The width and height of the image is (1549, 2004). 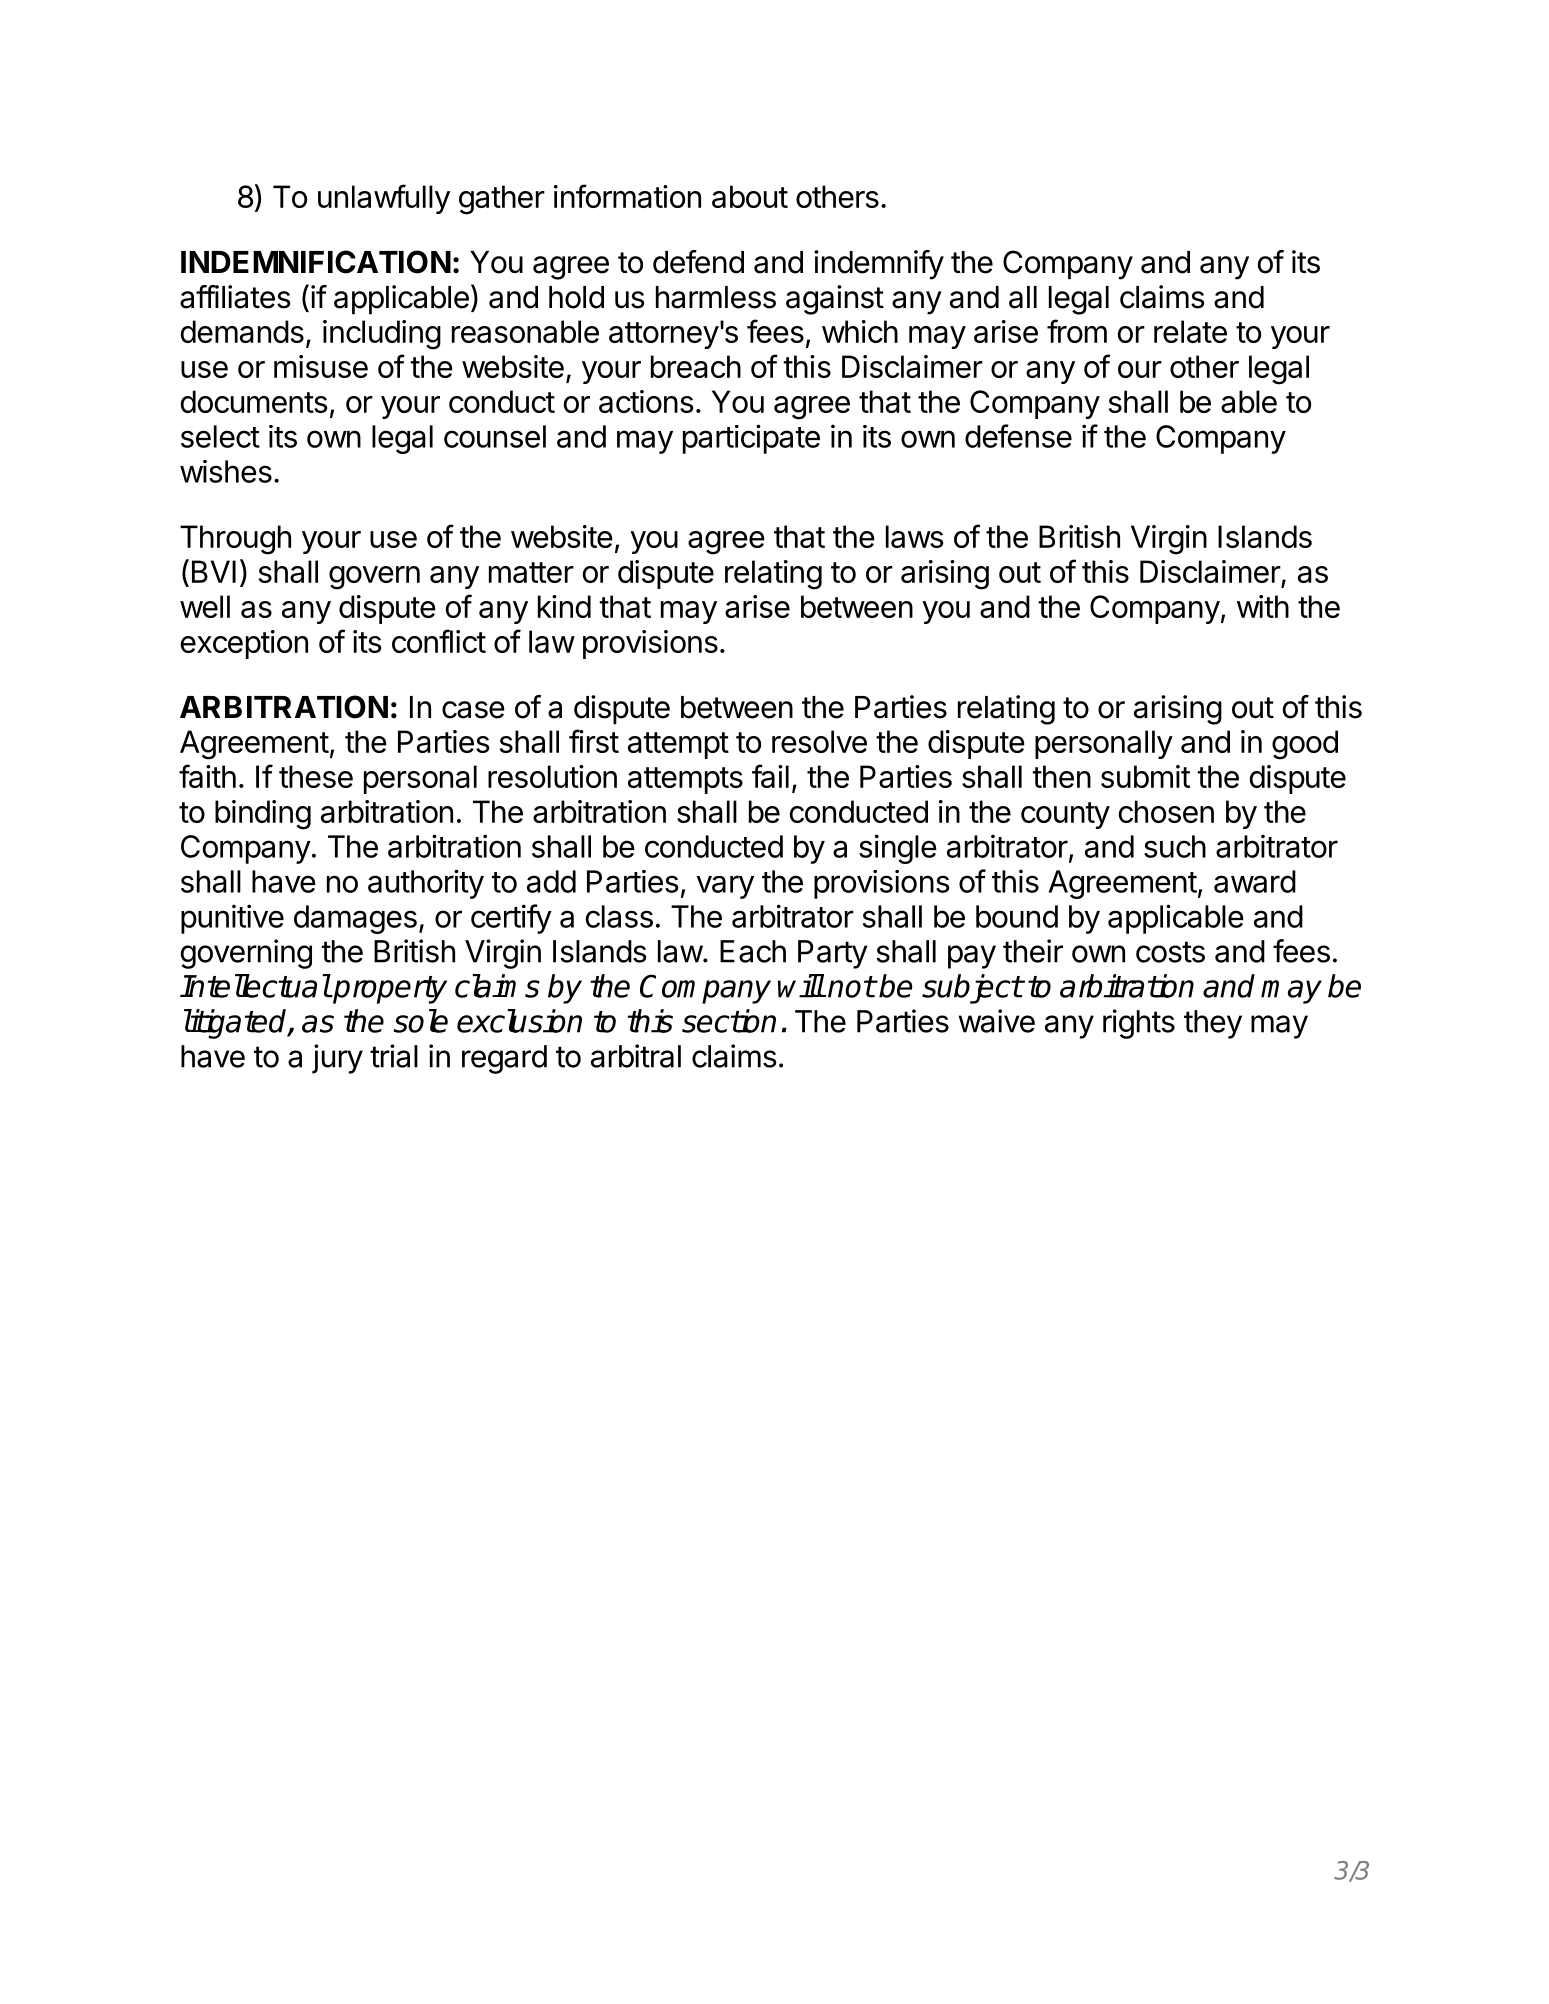 I want to click on participate, so click(x=751, y=439).
